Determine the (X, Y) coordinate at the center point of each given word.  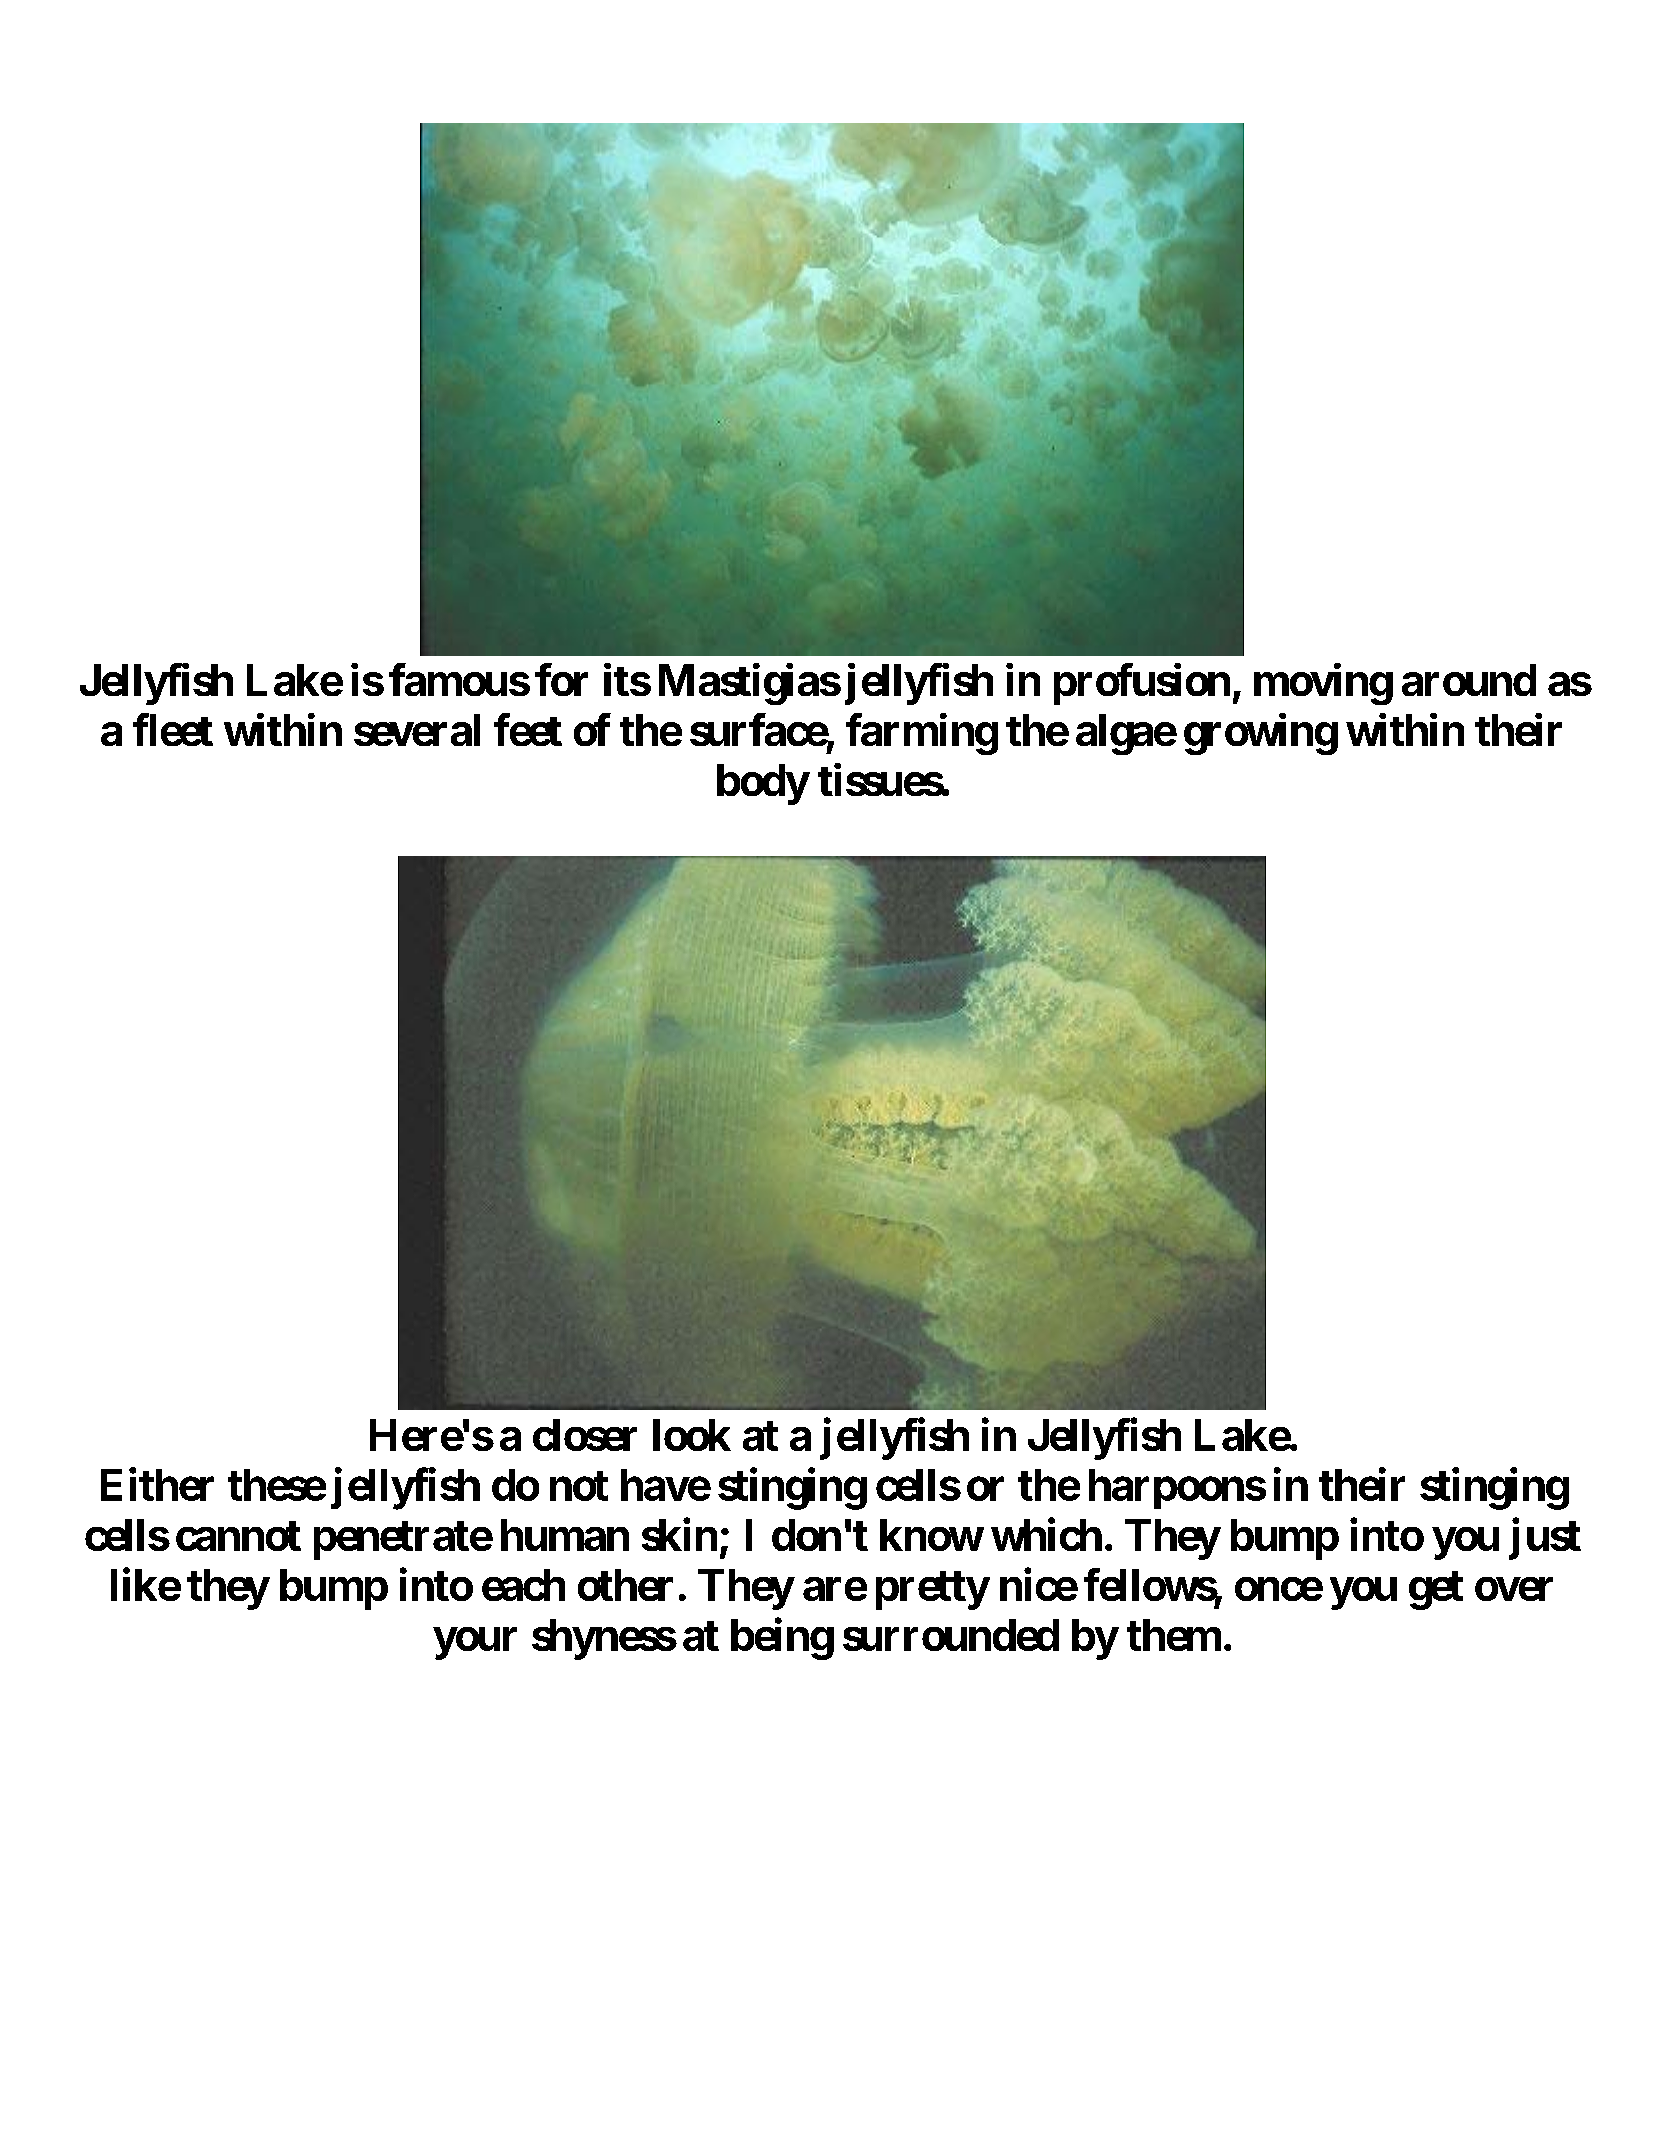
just (1545, 1539)
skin (679, 1534)
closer (585, 1435)
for (561, 679)
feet (528, 729)
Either (157, 1484)
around (1469, 680)
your (475, 1644)
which (1046, 1534)
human (565, 1535)
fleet (173, 729)
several (417, 730)
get (1436, 1590)
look (692, 1435)
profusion (1142, 684)
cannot (238, 1536)
